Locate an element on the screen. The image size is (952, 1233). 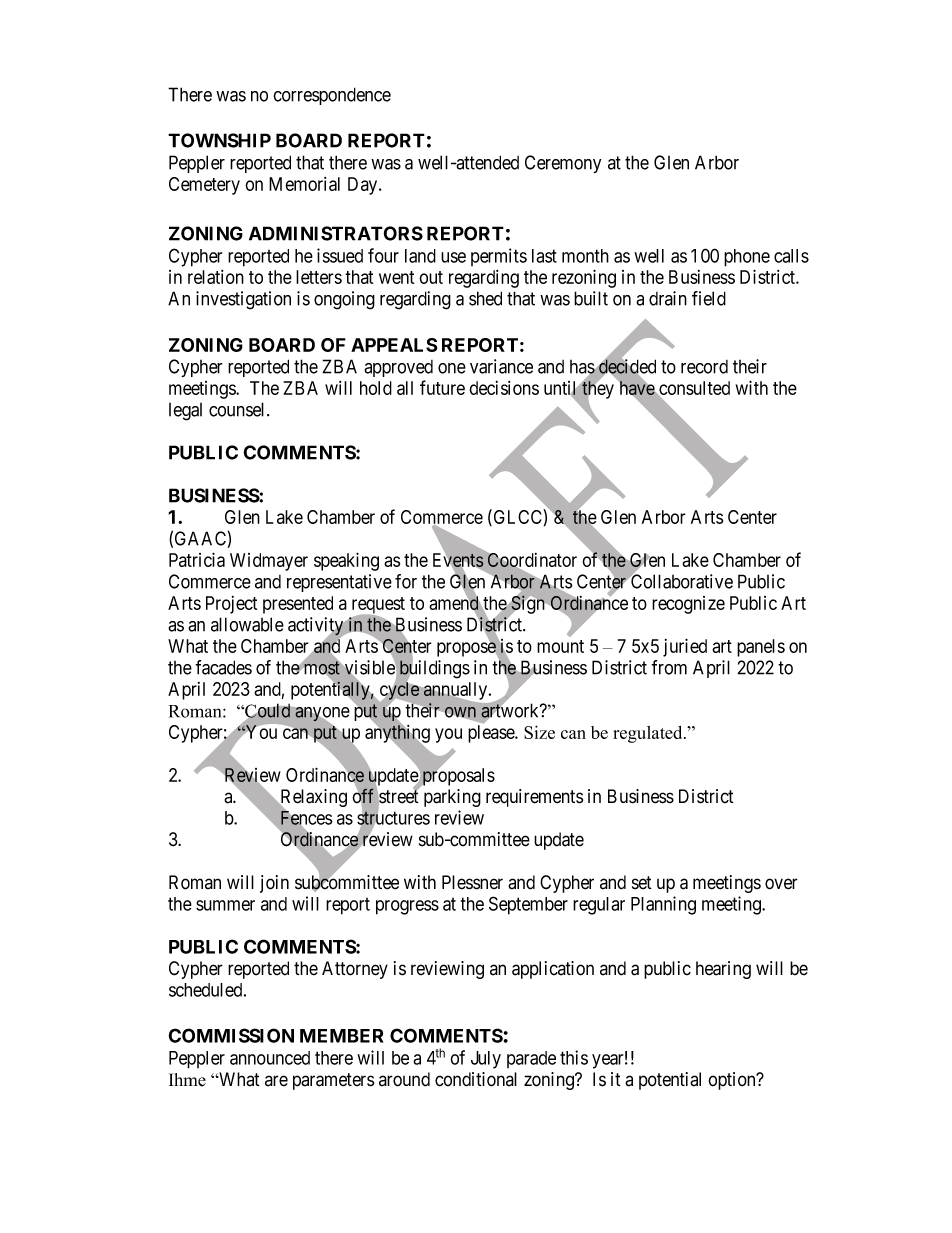
September is located at coordinates (528, 905).
